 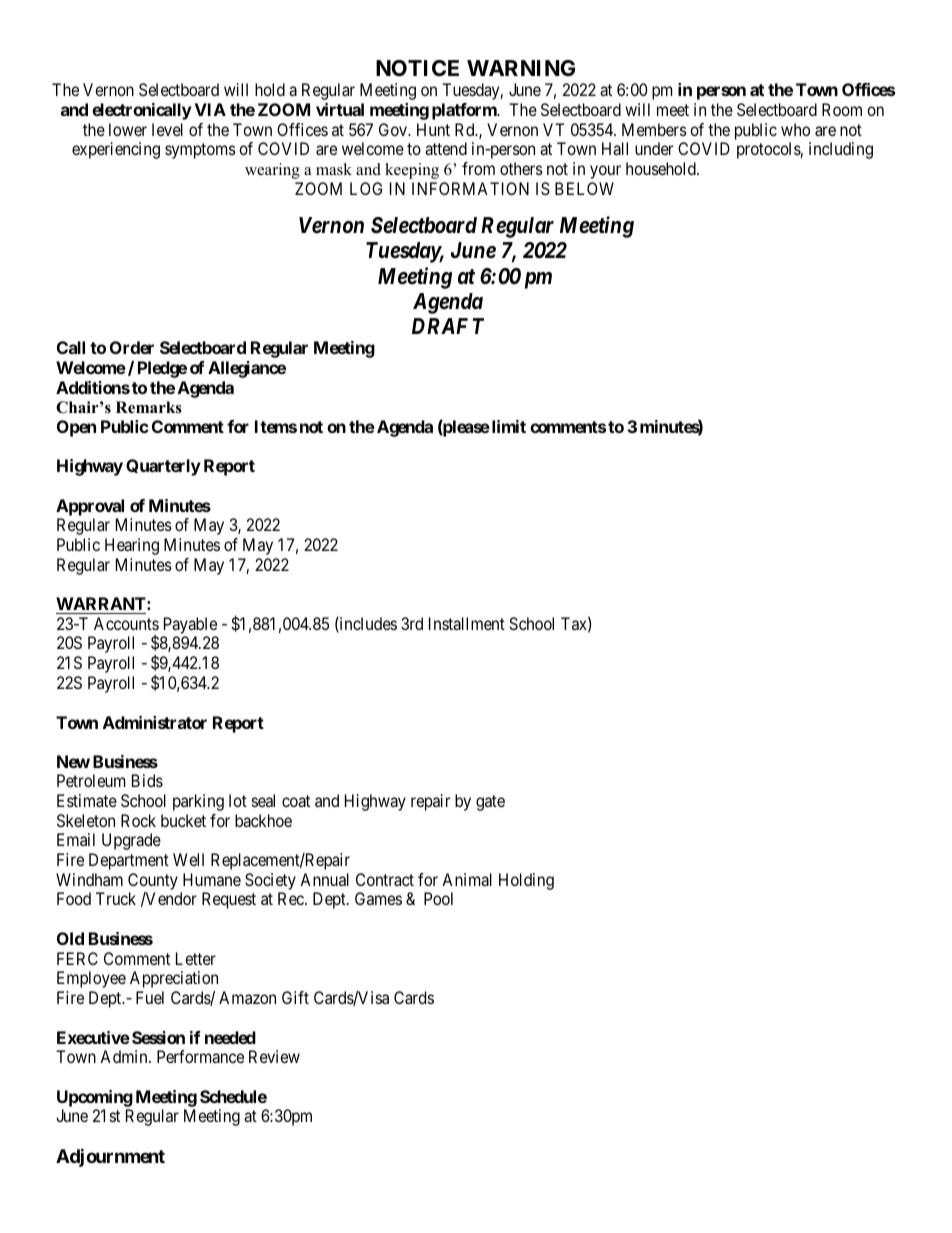 I want to click on who, so click(x=795, y=129).
